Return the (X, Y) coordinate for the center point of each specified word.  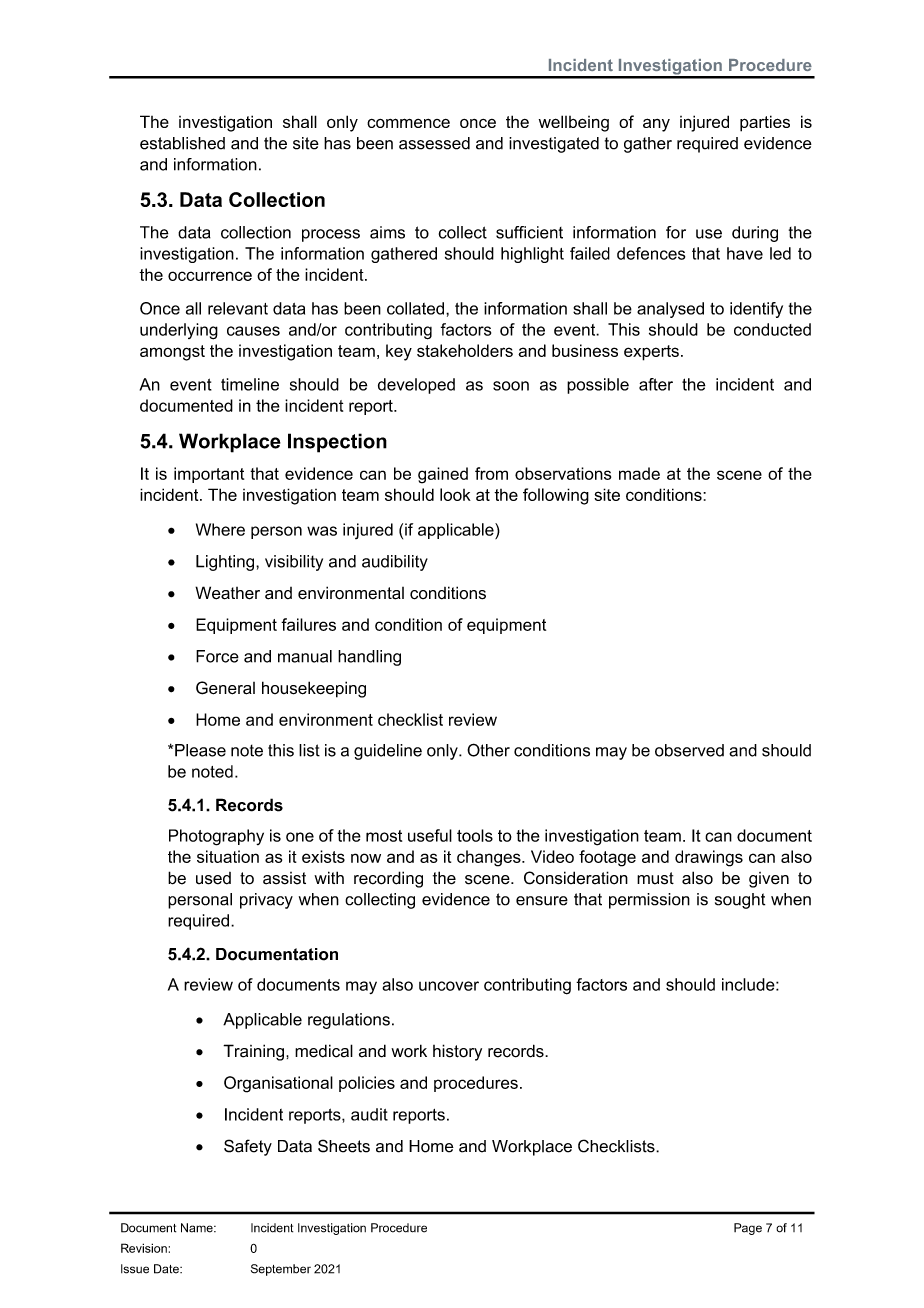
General (225, 688)
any (656, 125)
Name (198, 1228)
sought (740, 901)
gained (443, 475)
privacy (266, 901)
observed (689, 750)
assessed (434, 143)
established (182, 143)
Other (488, 750)
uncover (449, 986)
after (656, 384)
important (209, 475)
